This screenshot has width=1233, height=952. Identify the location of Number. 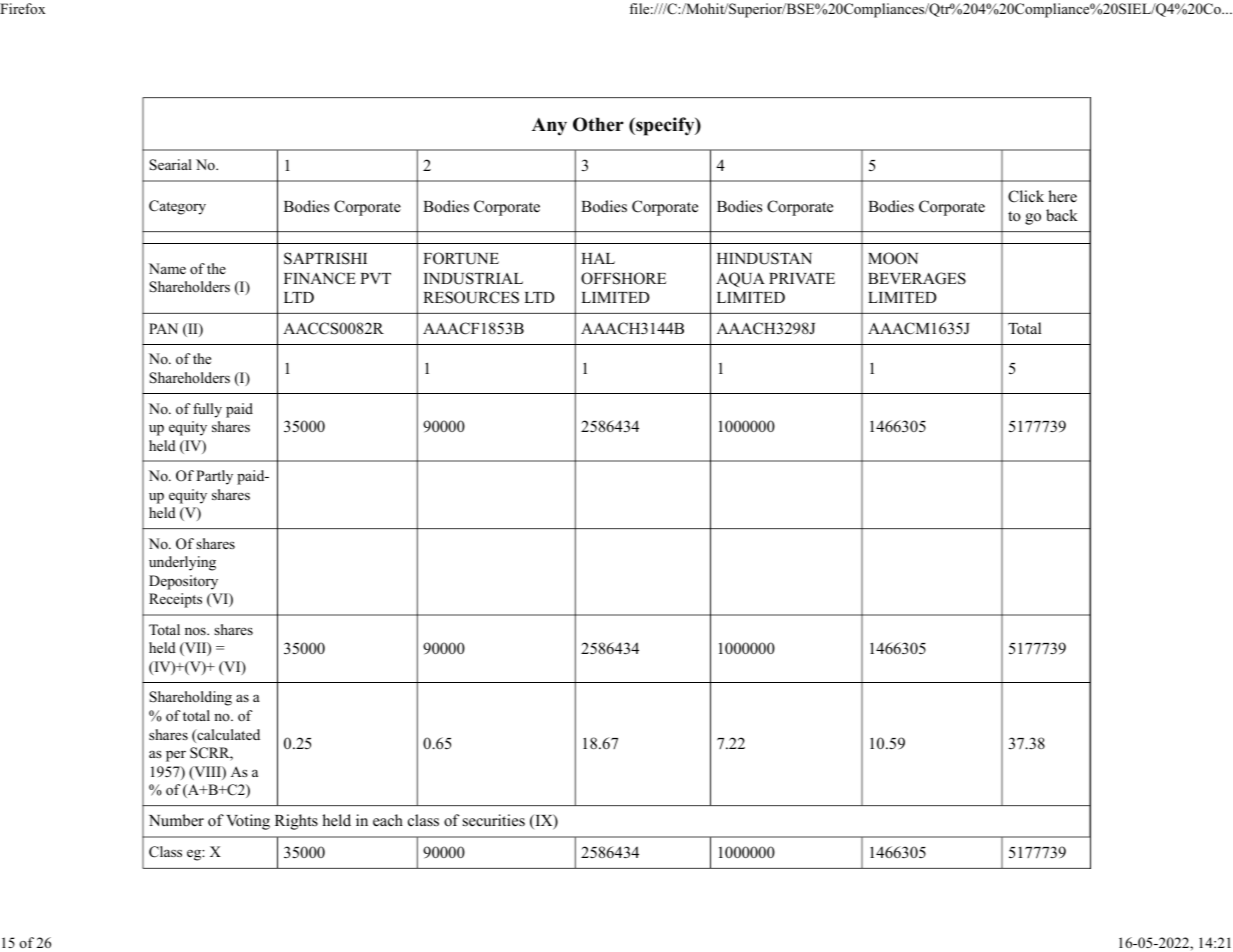
(176, 820).
